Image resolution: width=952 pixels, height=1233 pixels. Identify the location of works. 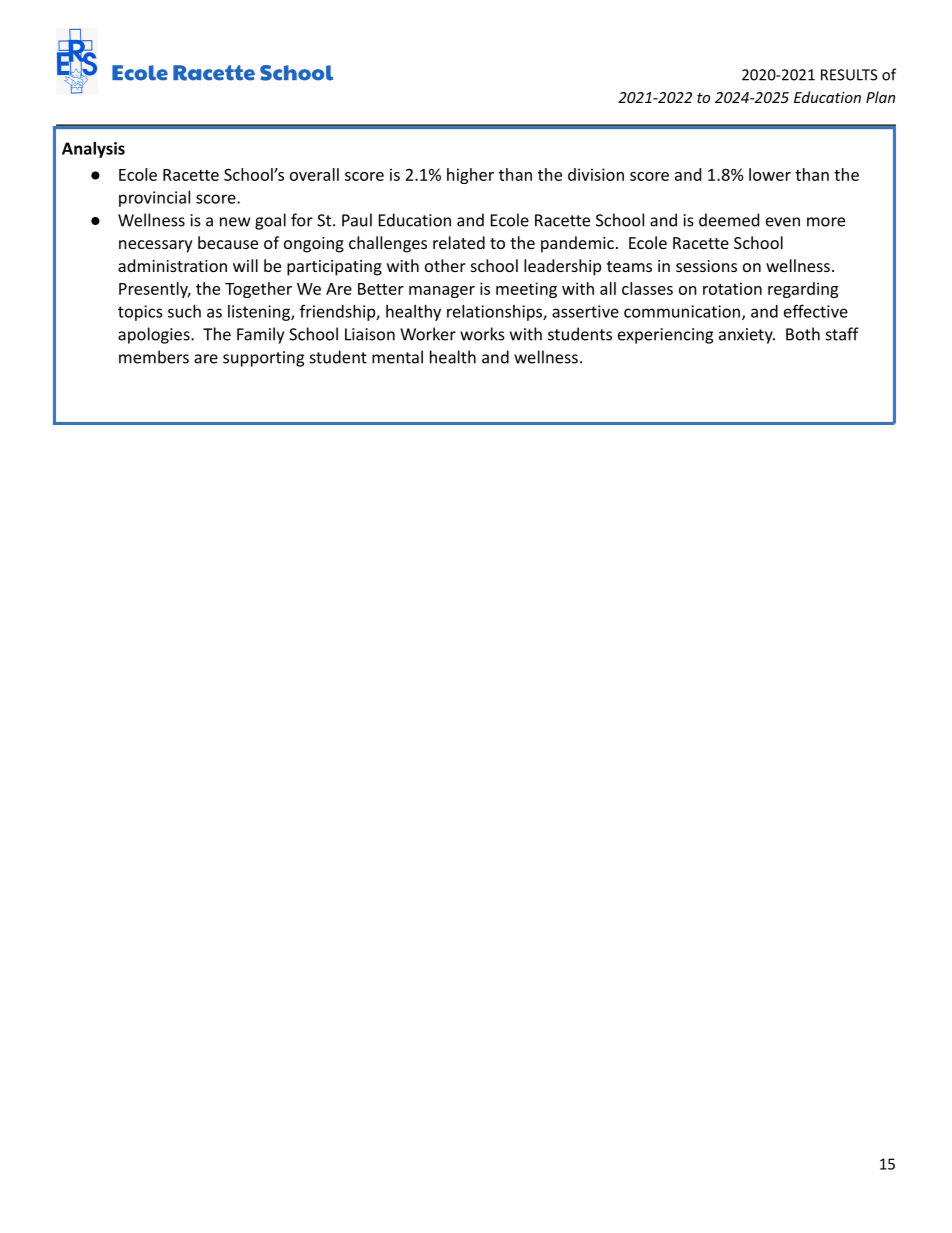
(482, 334).
